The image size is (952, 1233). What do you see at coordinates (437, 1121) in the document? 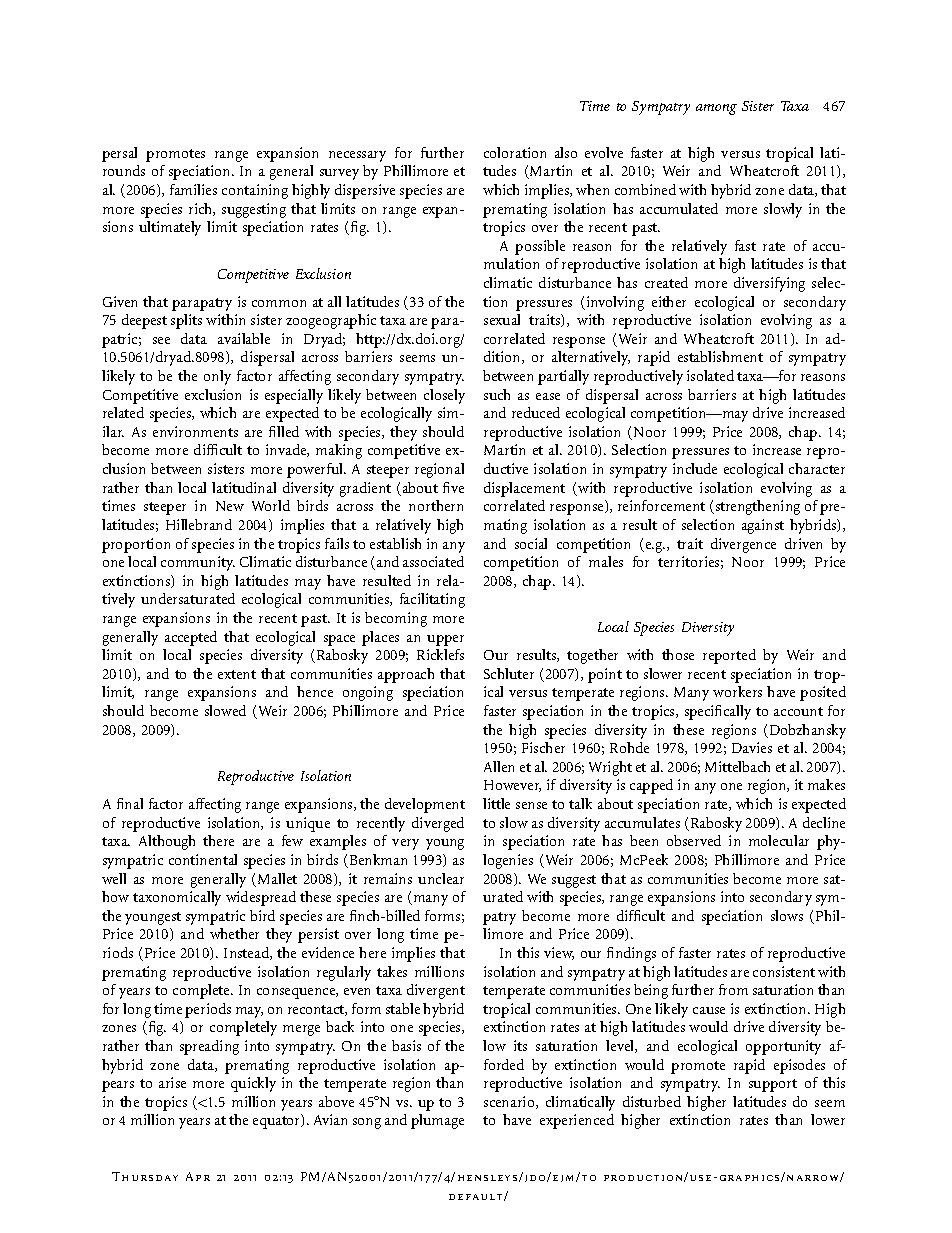
I see `plumage` at bounding box center [437, 1121].
